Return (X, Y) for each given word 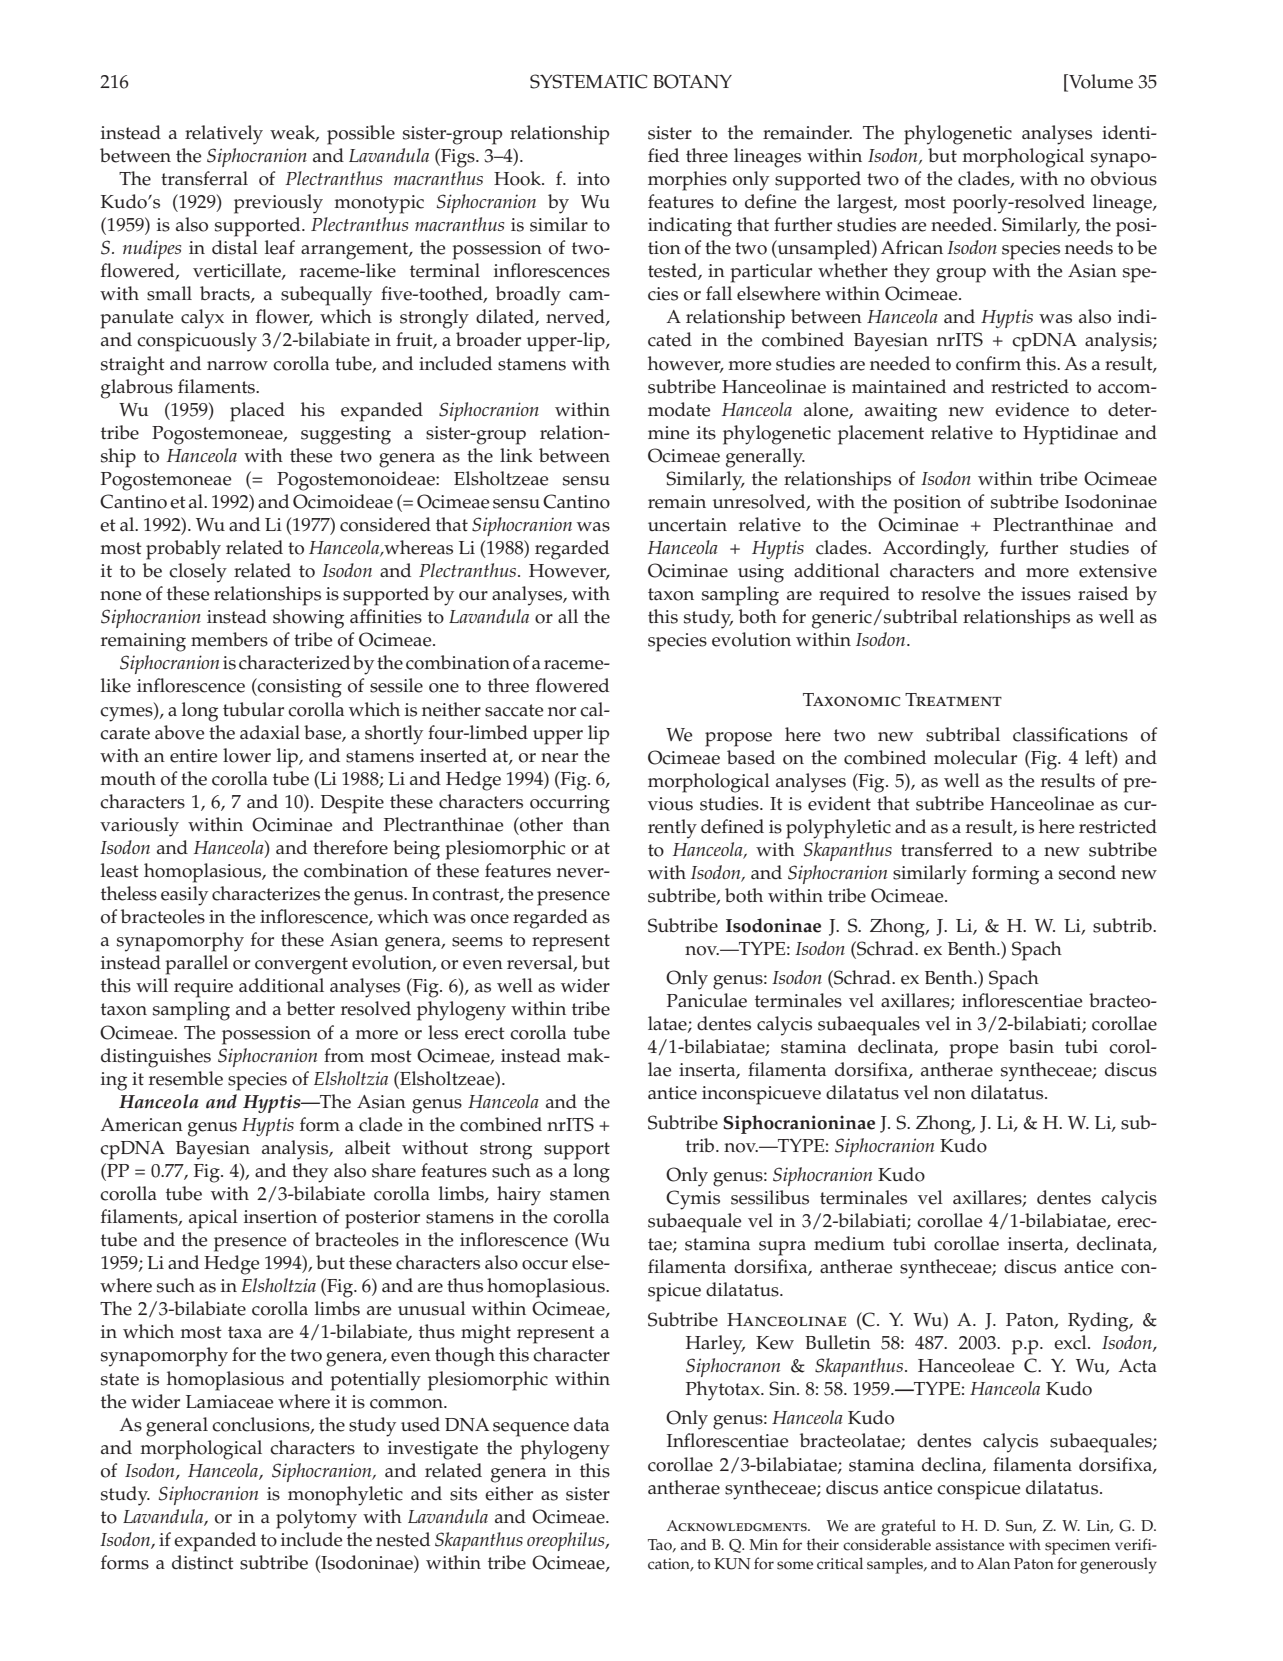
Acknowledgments (737, 1525)
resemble (186, 1078)
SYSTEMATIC (588, 81)
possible (361, 135)
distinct (203, 1562)
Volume (1100, 82)
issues (1046, 594)
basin (1031, 1046)
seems (477, 942)
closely (198, 573)
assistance (969, 1545)
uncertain (687, 525)
